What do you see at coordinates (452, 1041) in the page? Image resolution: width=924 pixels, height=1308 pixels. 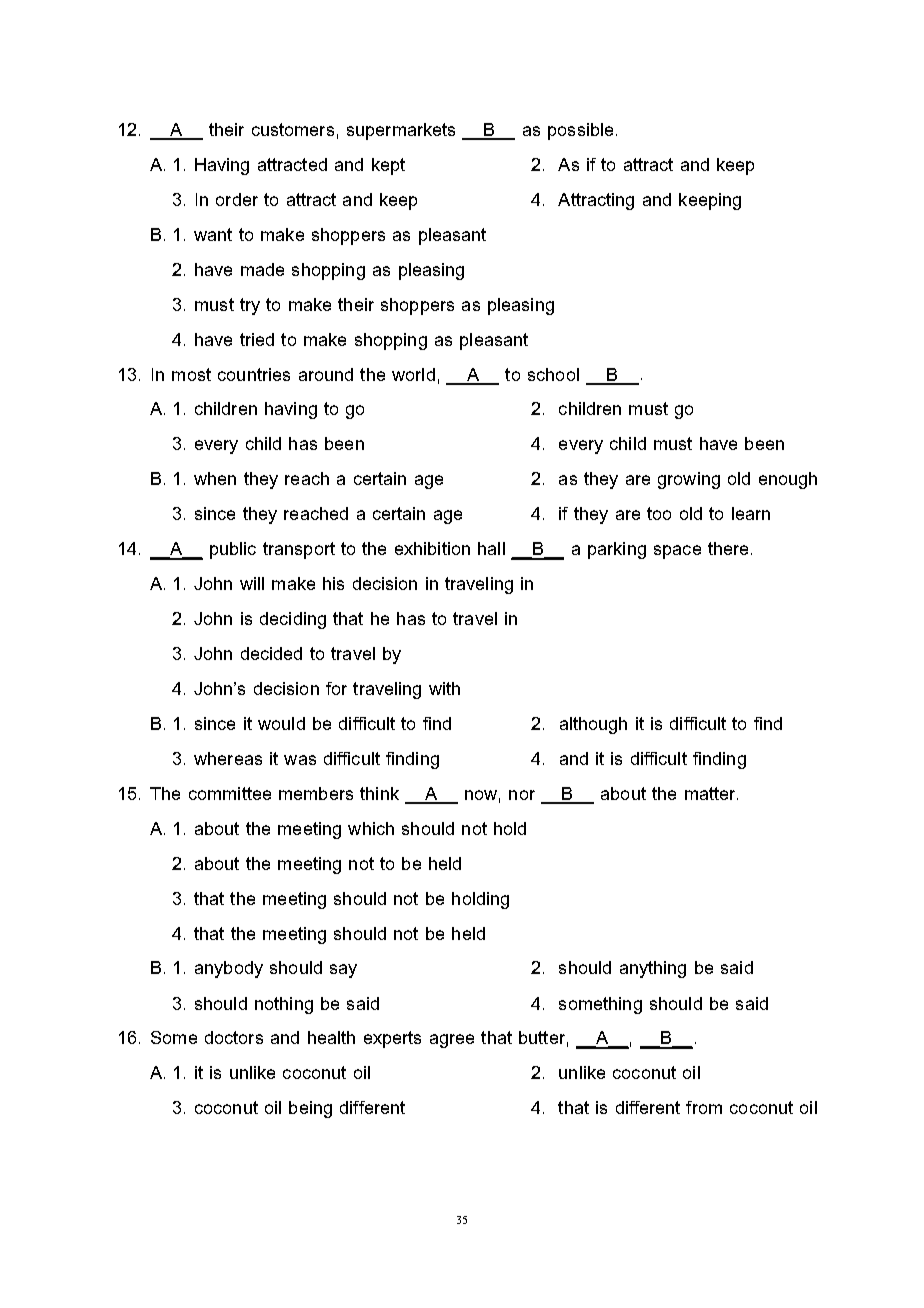 I see `agree` at bounding box center [452, 1041].
